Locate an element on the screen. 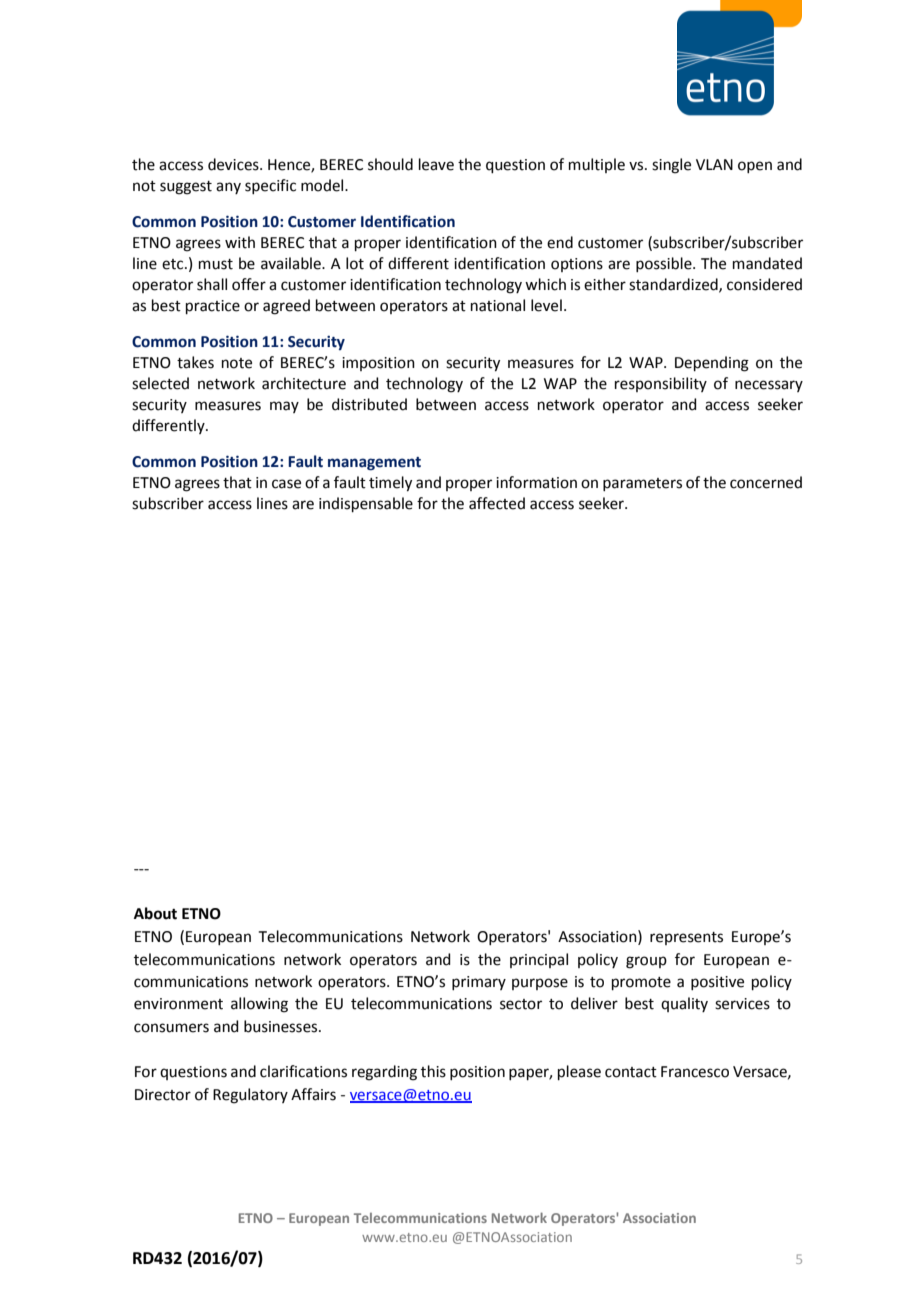 The height and width of the screenshot is (1308, 924). responsibility is located at coordinates (661, 384).
